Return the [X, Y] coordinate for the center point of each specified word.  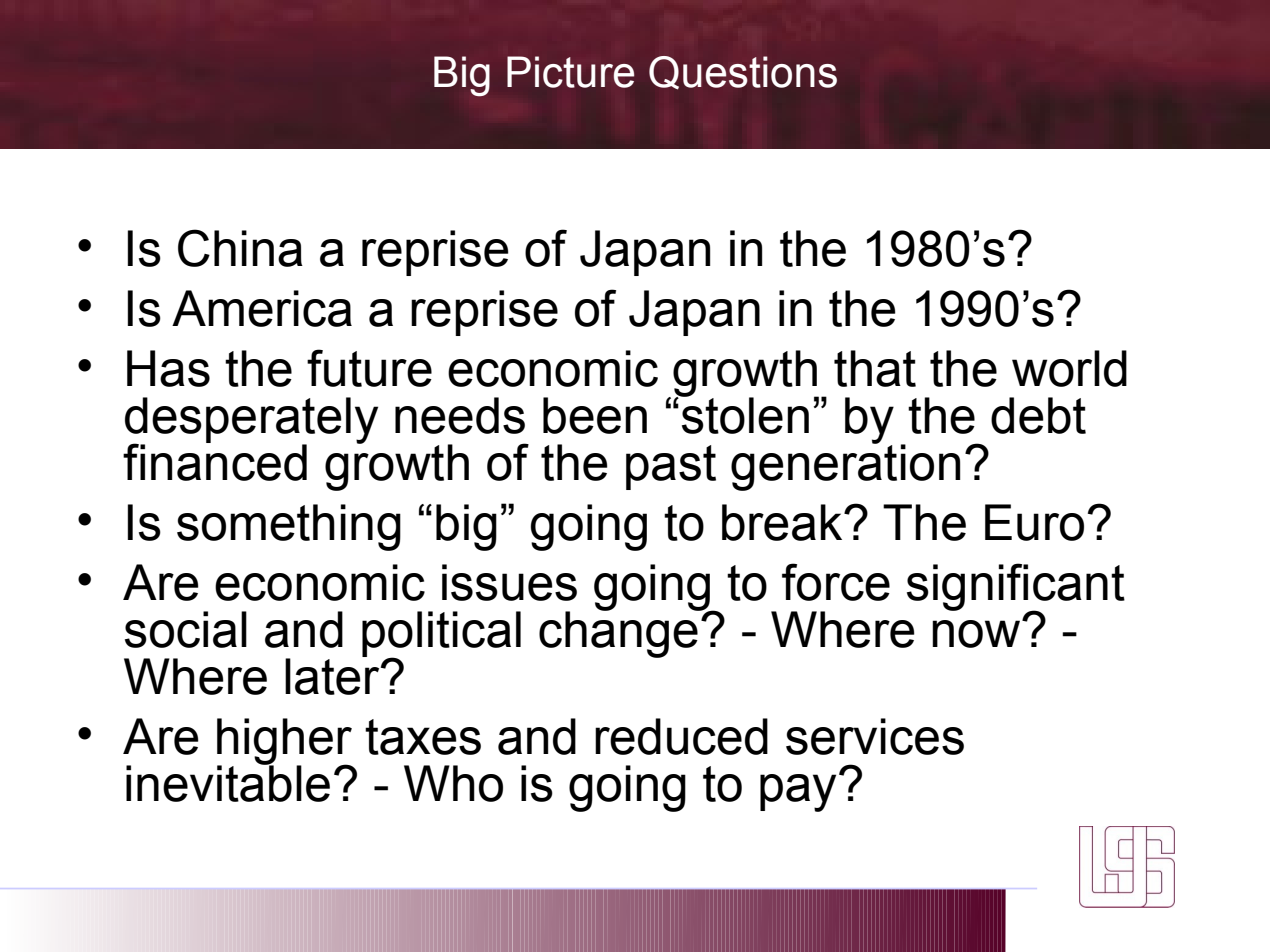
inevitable [228, 783]
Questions [743, 73]
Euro [1034, 522]
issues [509, 582]
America [262, 308]
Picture [570, 72]
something [289, 527]
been [595, 415]
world [1069, 368]
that [875, 368]
